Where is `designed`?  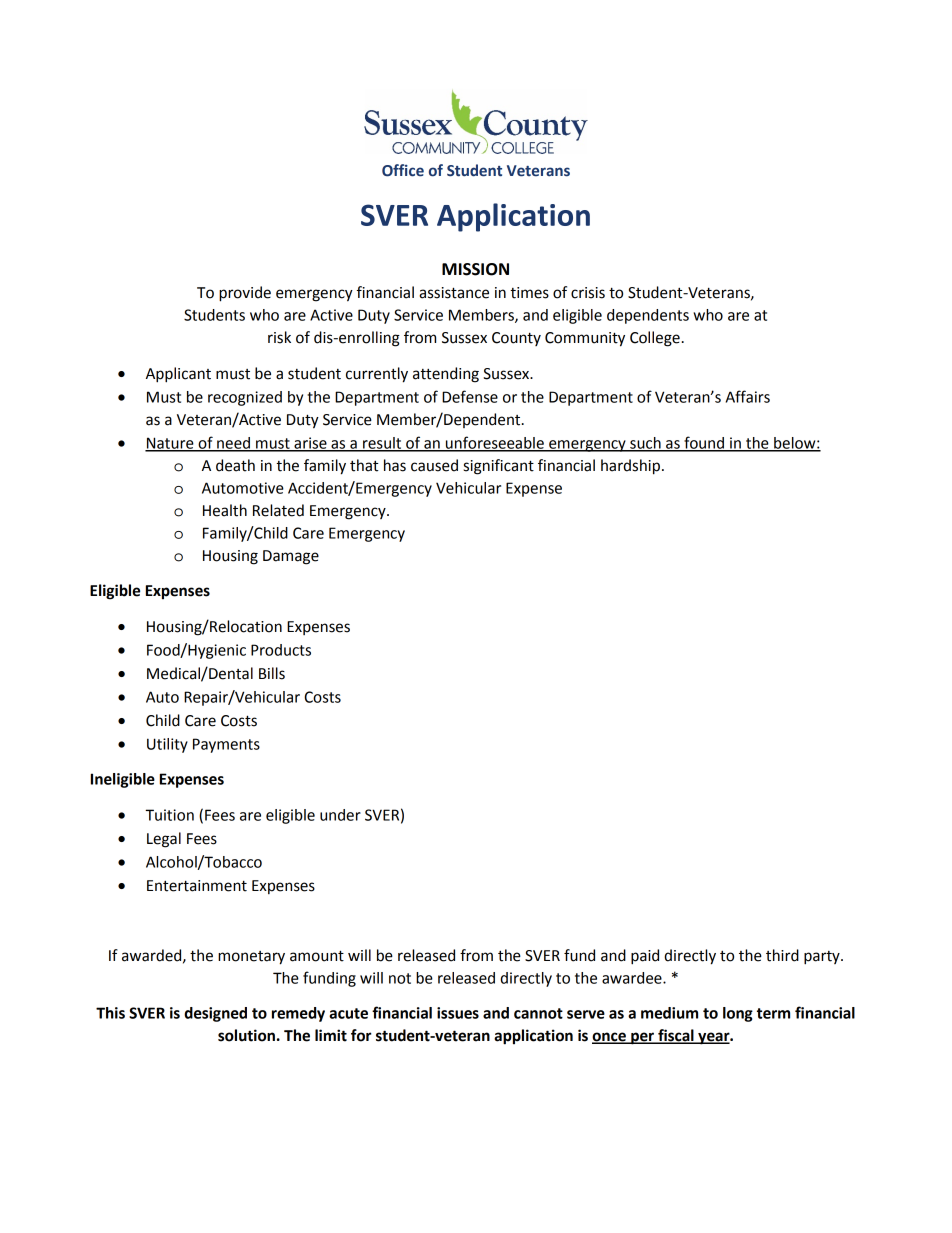
designed is located at coordinates (215, 1014).
